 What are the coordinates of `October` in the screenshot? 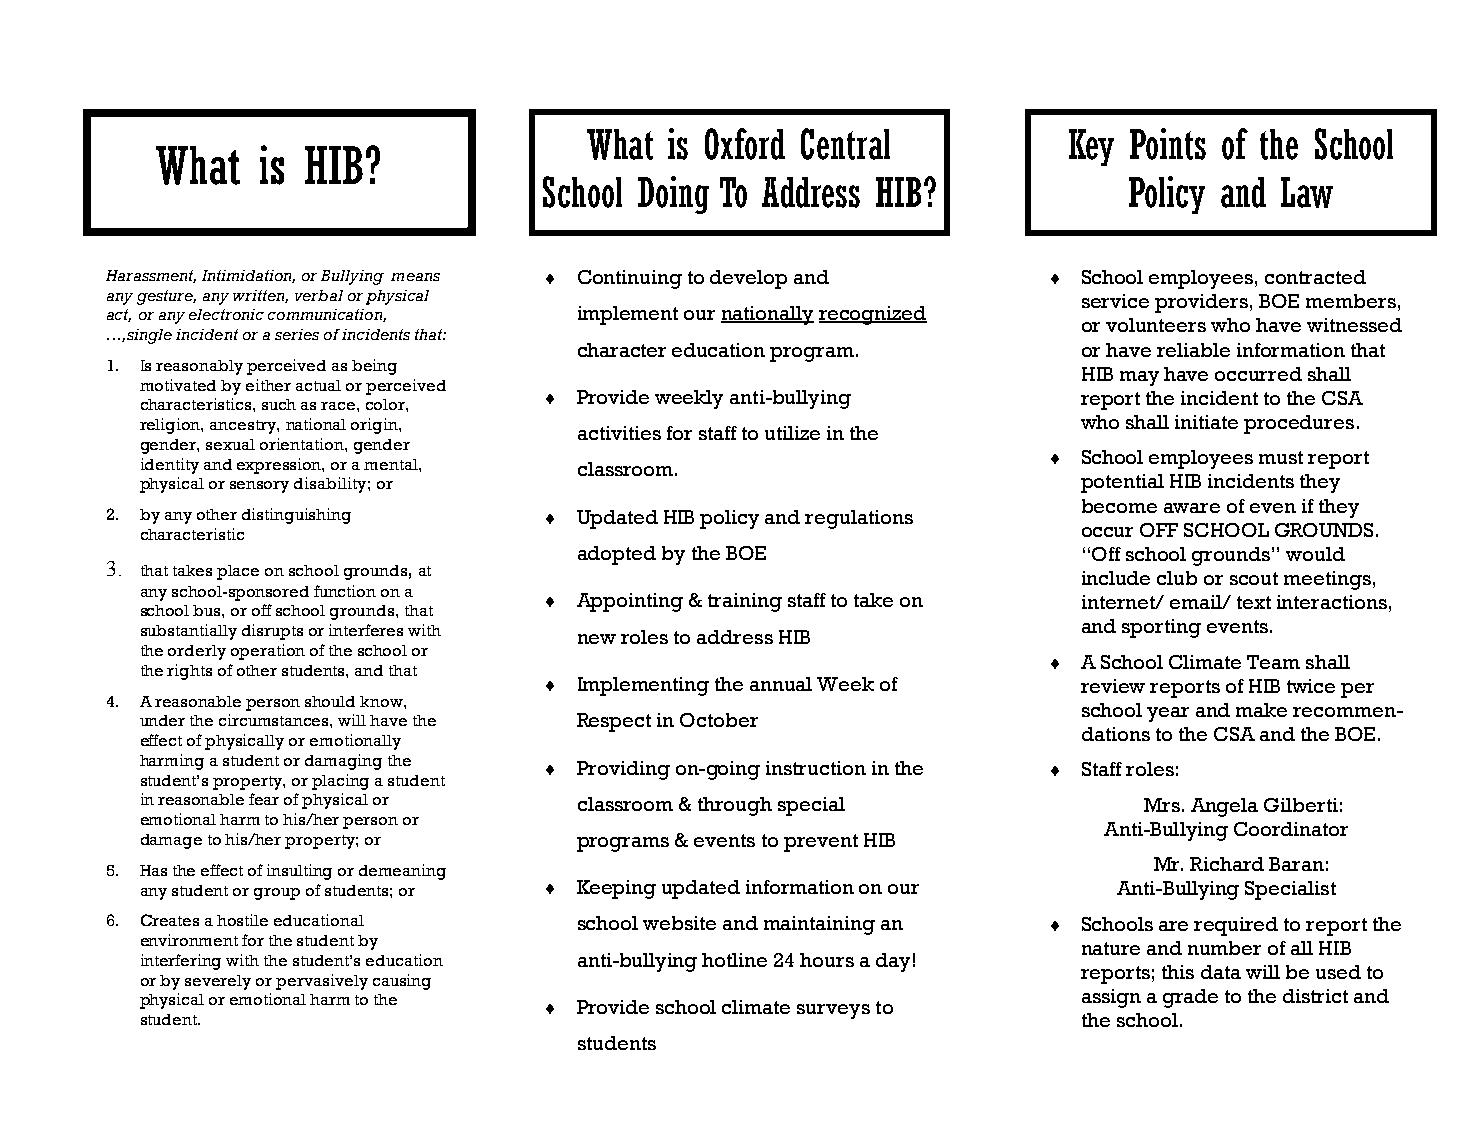 It's located at (719, 720).
